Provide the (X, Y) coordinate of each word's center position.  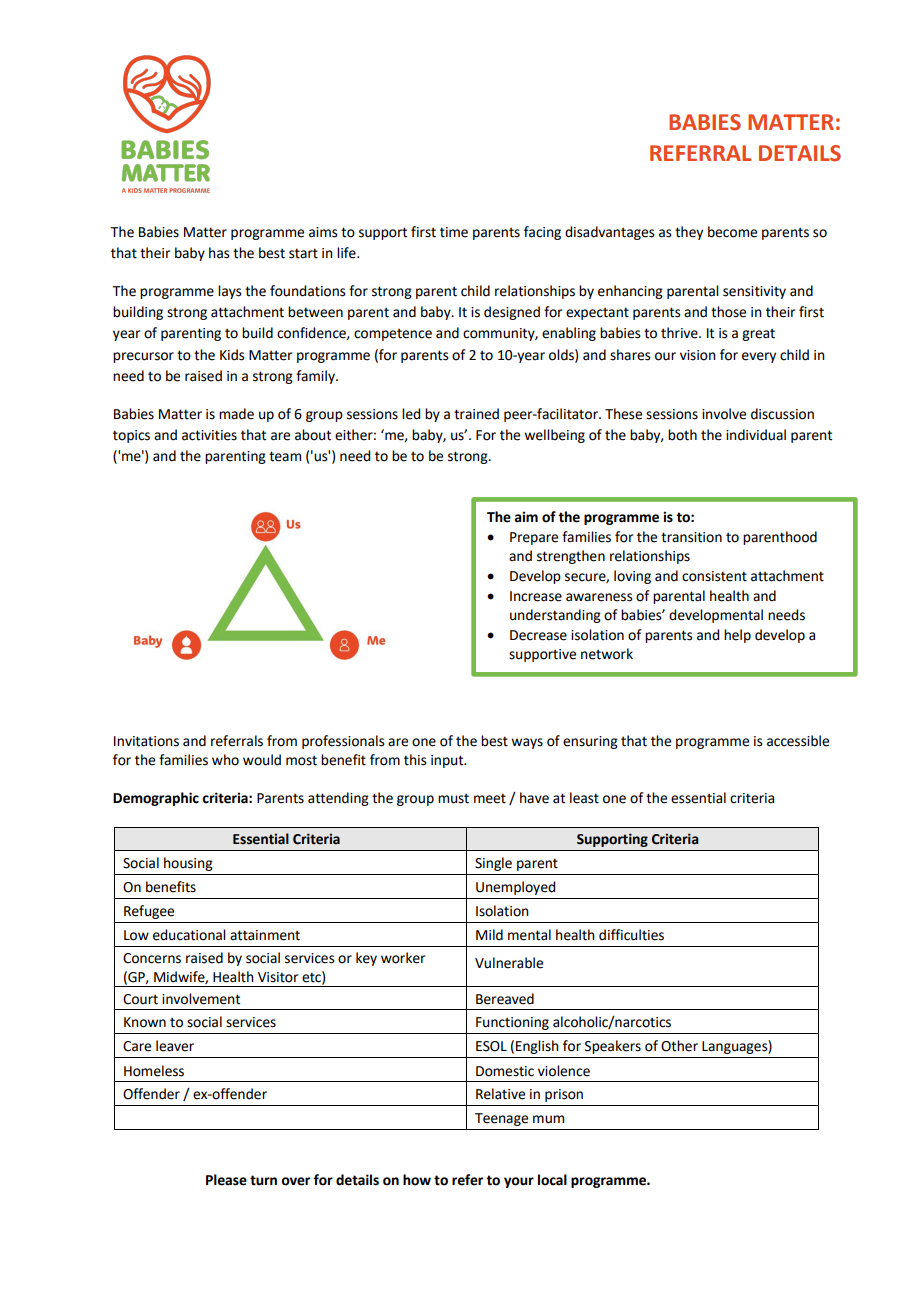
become (732, 232)
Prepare (534, 538)
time (454, 232)
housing (188, 864)
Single (493, 864)
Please (226, 1180)
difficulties (631, 935)
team (285, 456)
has (219, 253)
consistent (714, 576)
